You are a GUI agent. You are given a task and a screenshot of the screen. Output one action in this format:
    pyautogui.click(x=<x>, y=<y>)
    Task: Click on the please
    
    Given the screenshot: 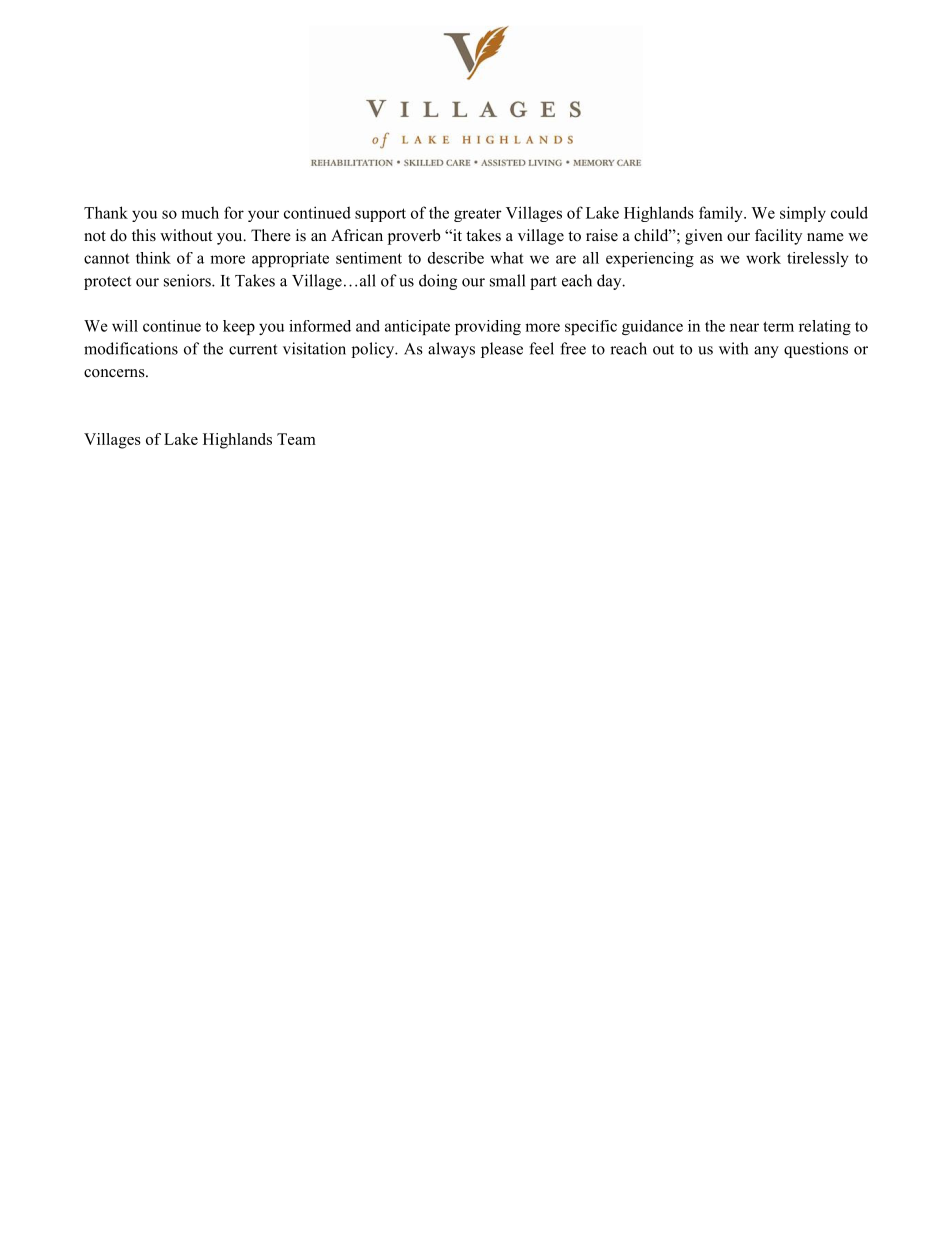 What is the action you would take?
    pyautogui.click(x=502, y=350)
